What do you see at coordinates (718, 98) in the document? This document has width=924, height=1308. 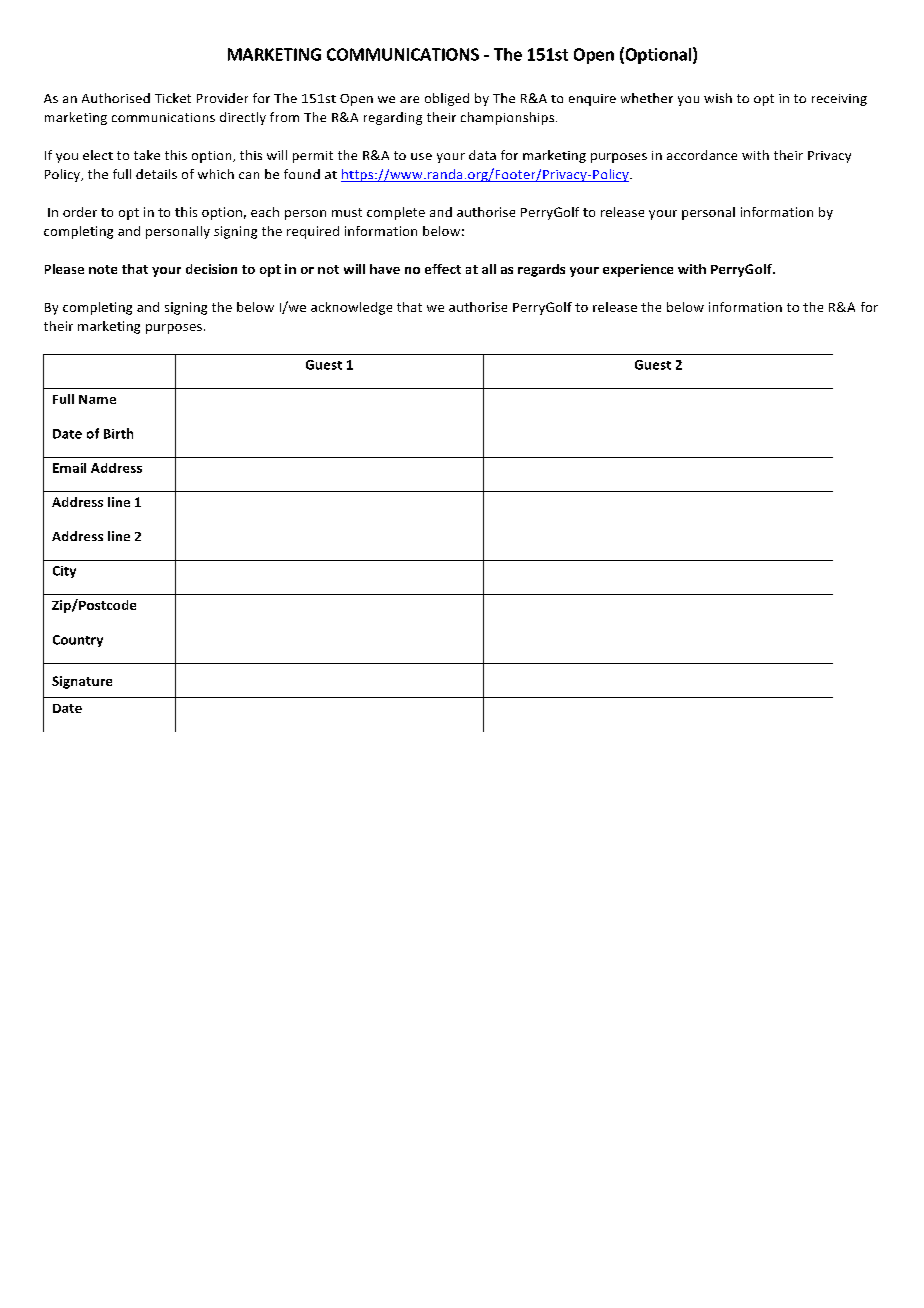 I see `wish` at bounding box center [718, 98].
